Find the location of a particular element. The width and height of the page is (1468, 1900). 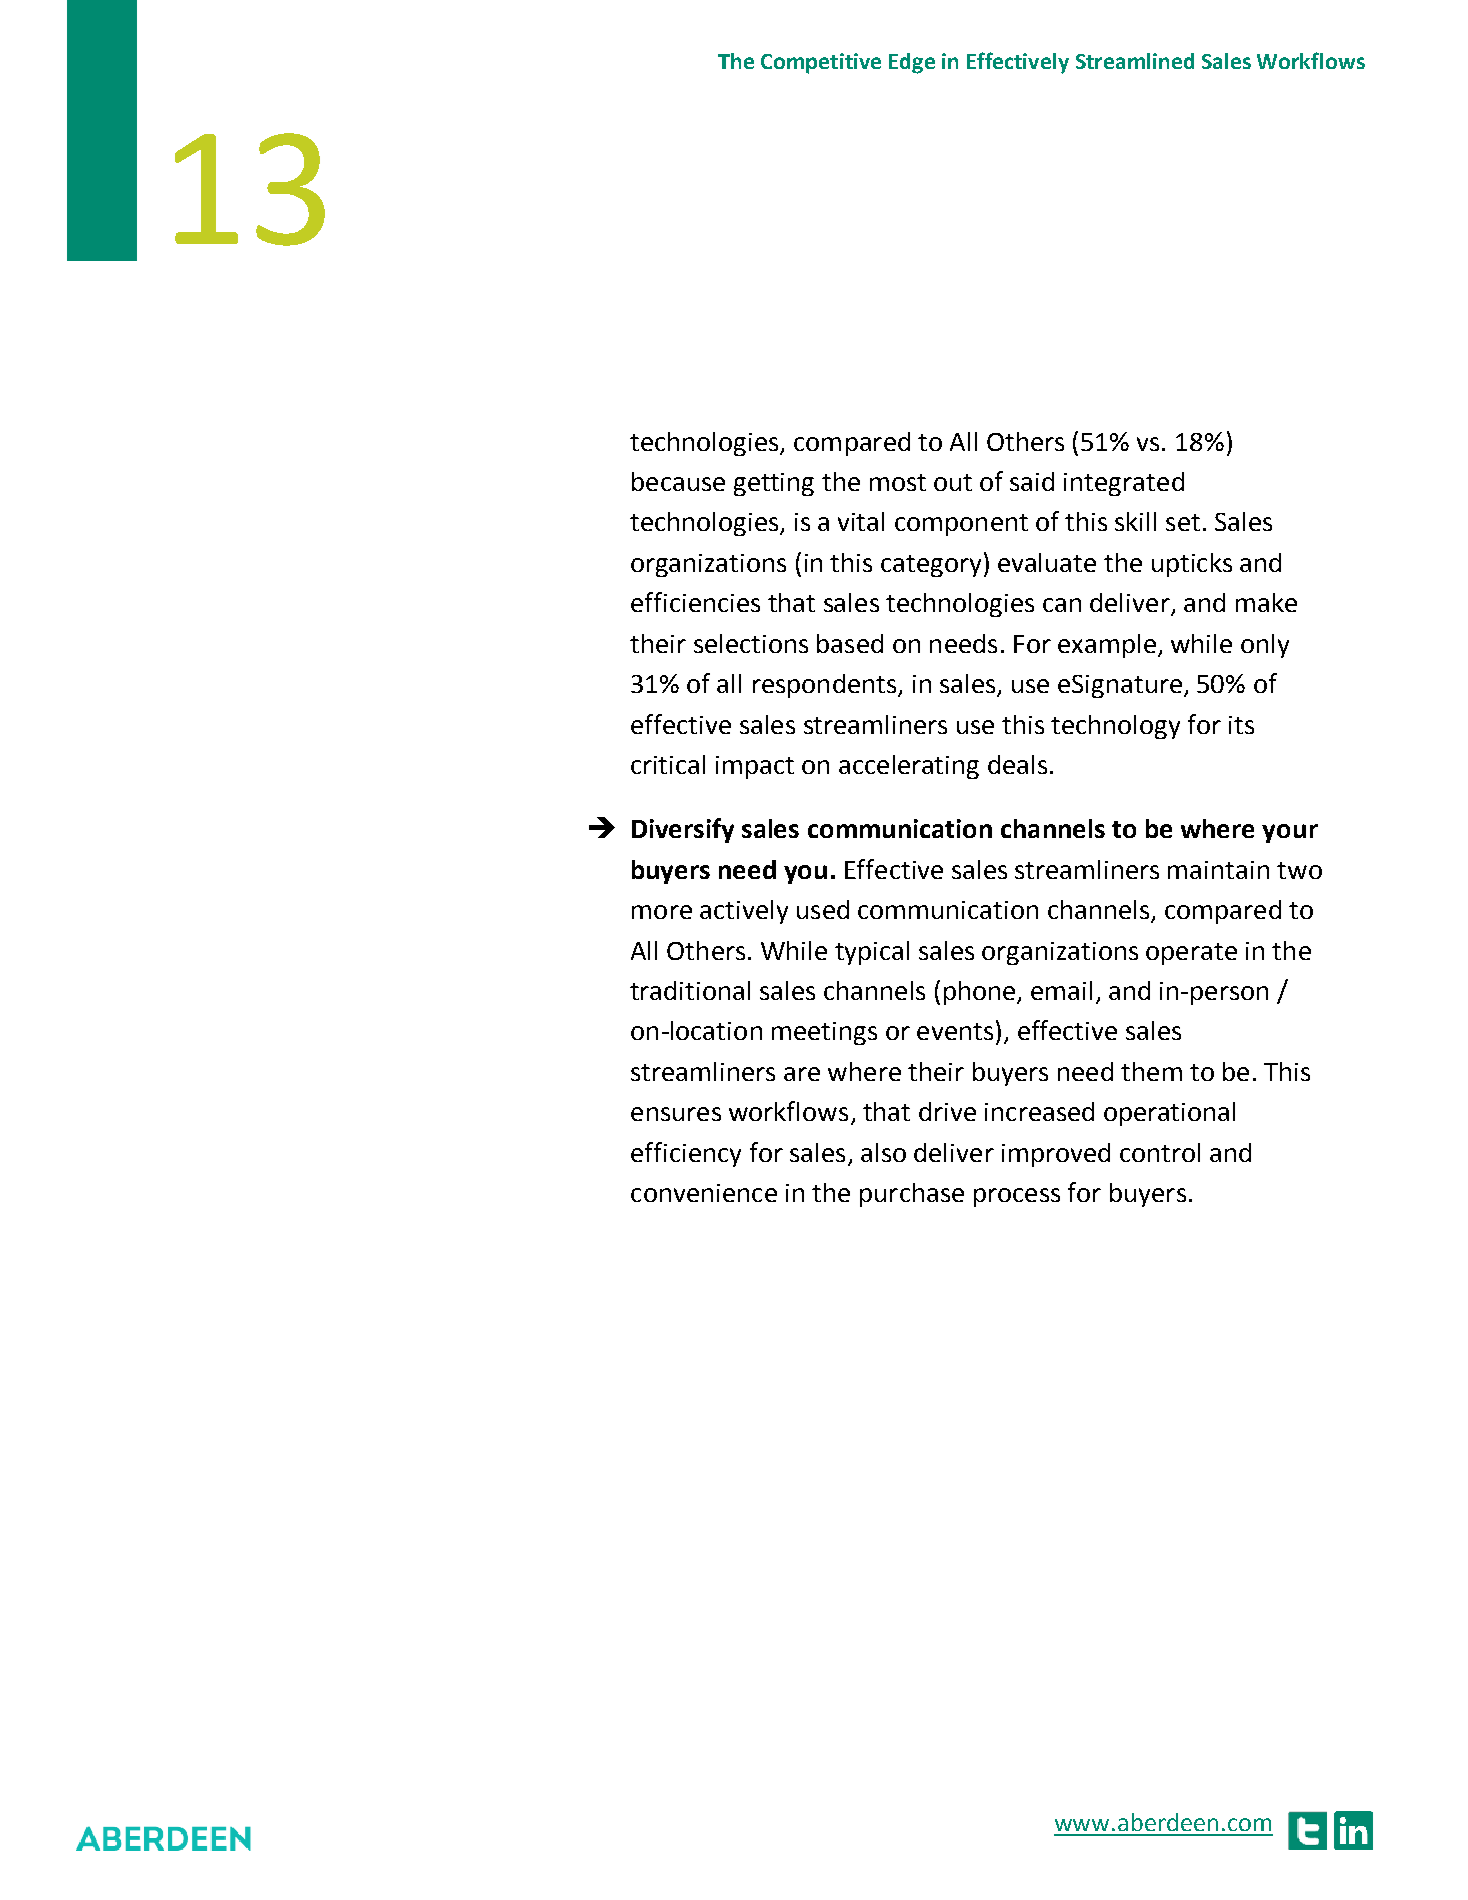

Edge is located at coordinates (912, 63).
